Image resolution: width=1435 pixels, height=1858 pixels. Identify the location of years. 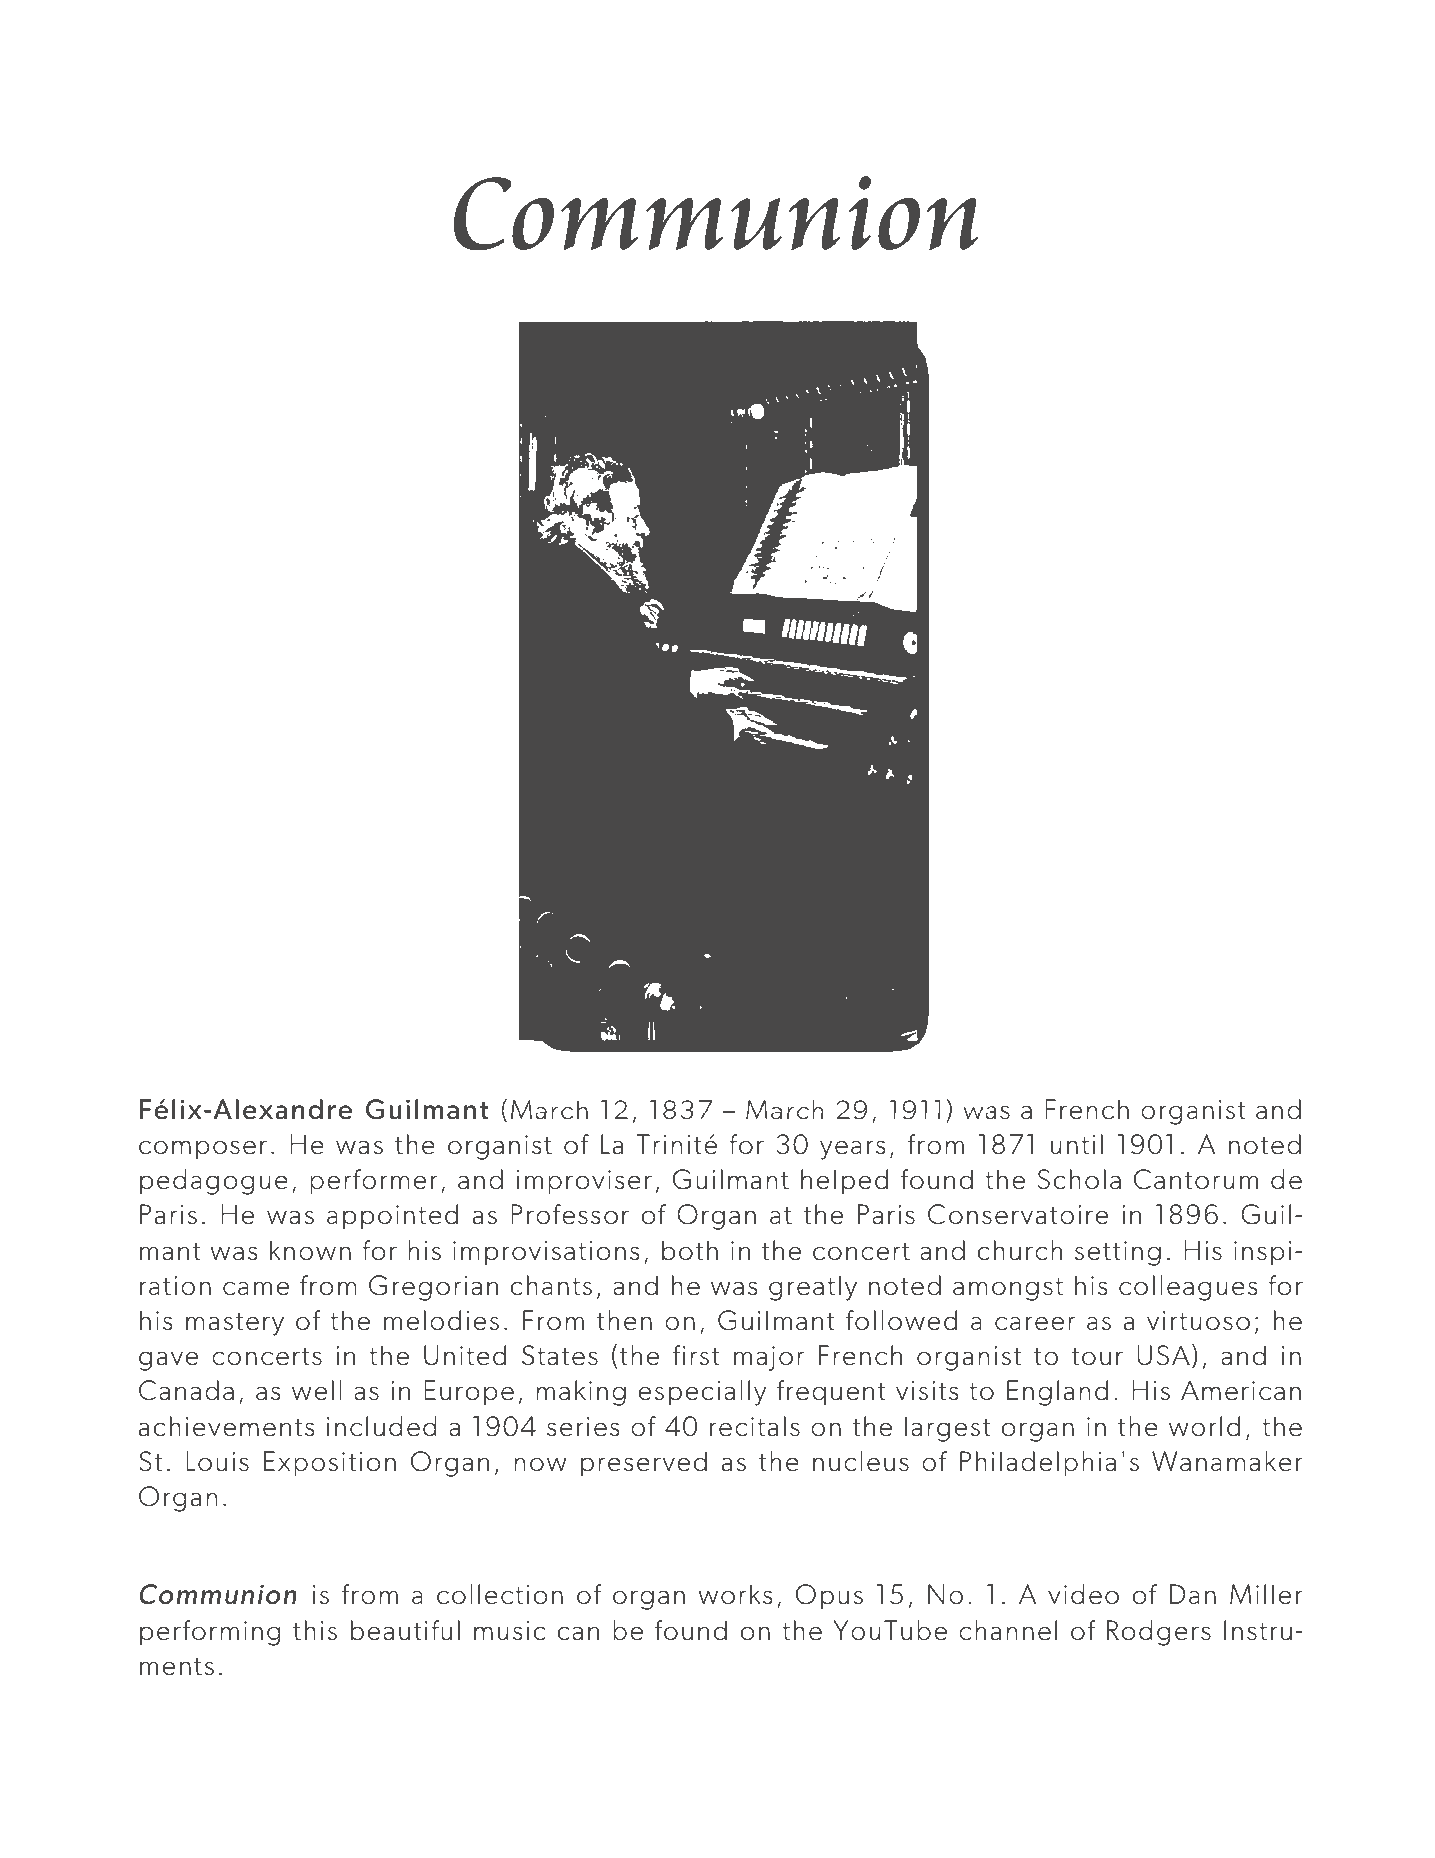
(853, 1150).
